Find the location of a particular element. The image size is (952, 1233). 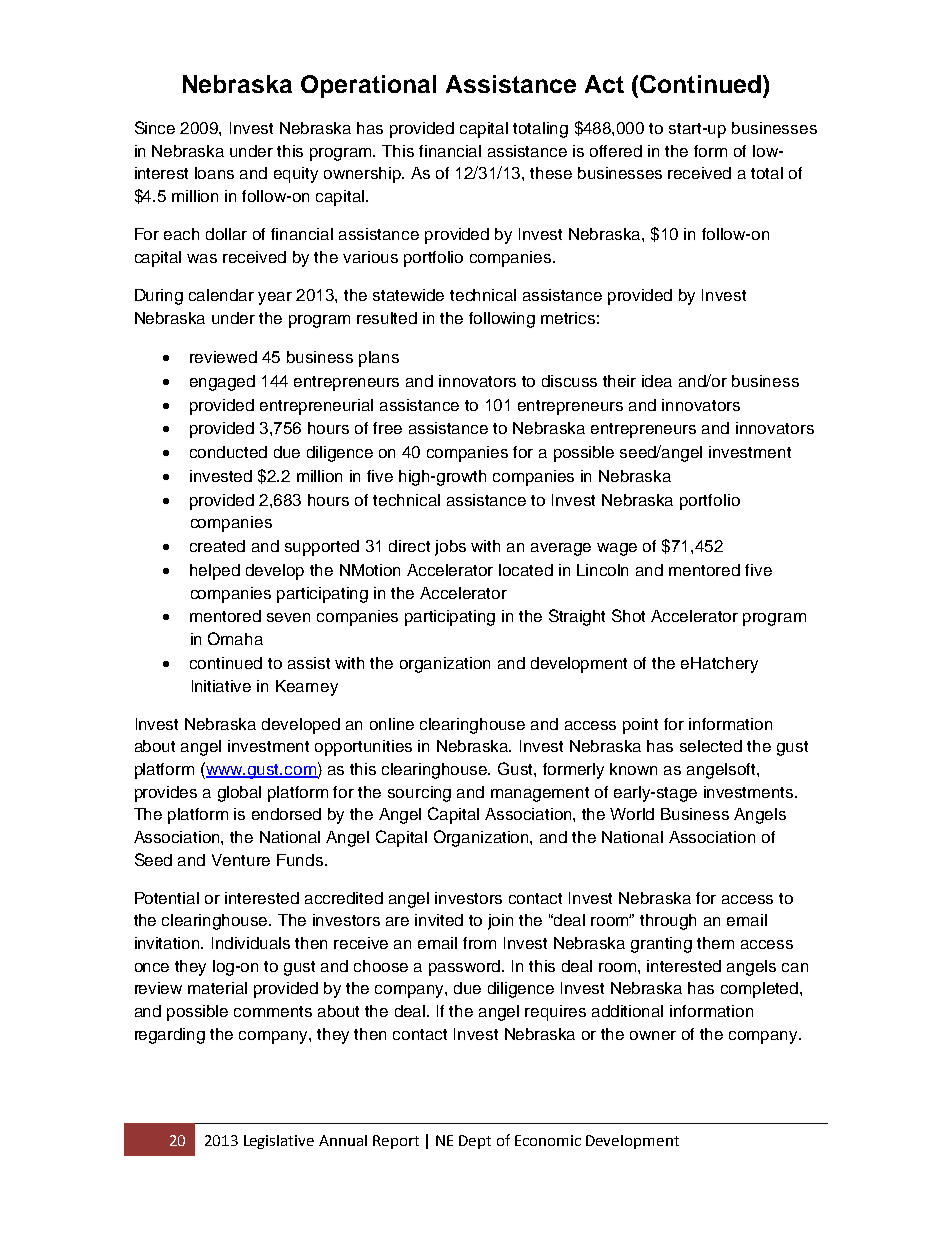

Legislative is located at coordinates (279, 1142).
